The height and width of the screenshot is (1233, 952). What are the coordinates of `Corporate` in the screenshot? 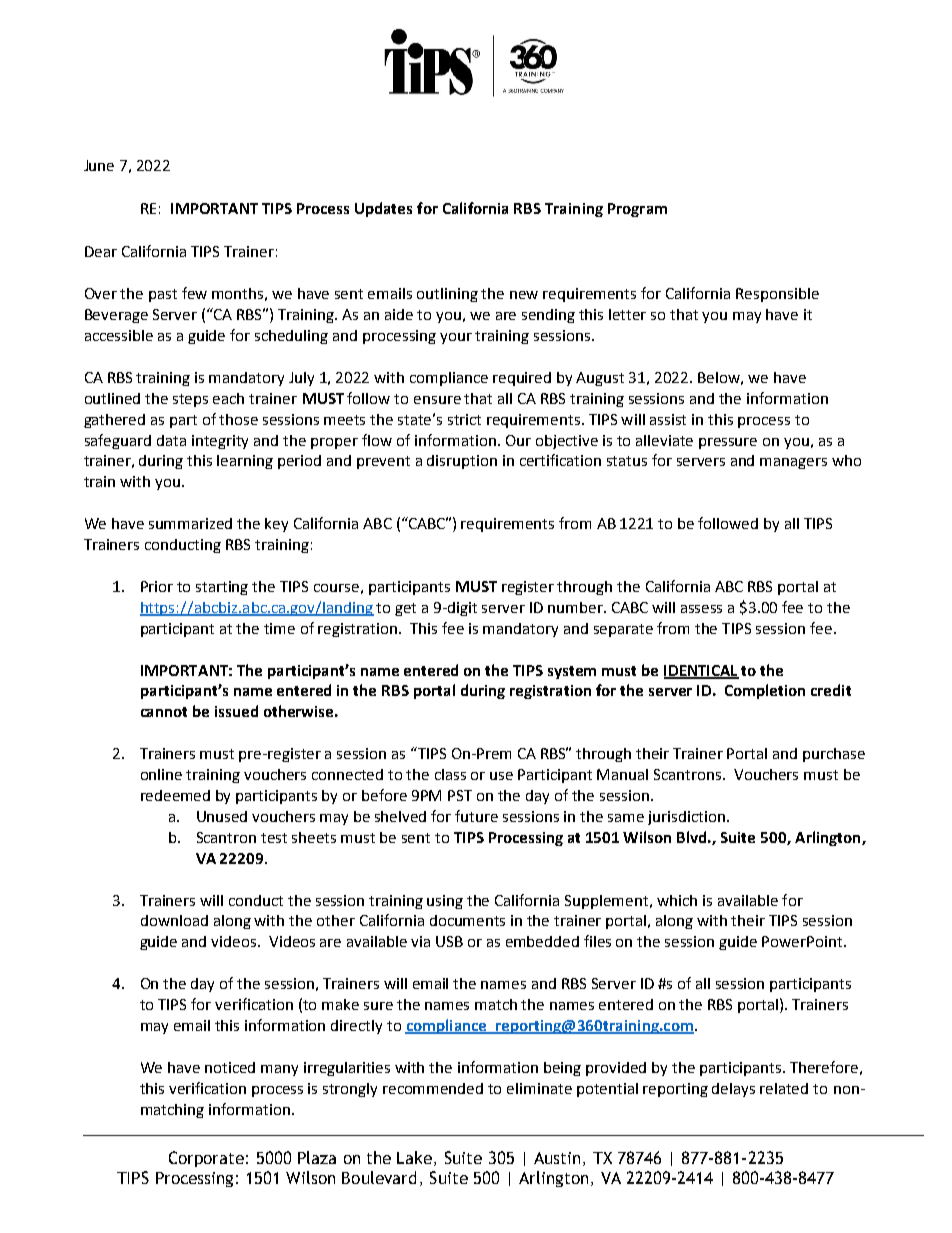 It's located at (206, 1159).
